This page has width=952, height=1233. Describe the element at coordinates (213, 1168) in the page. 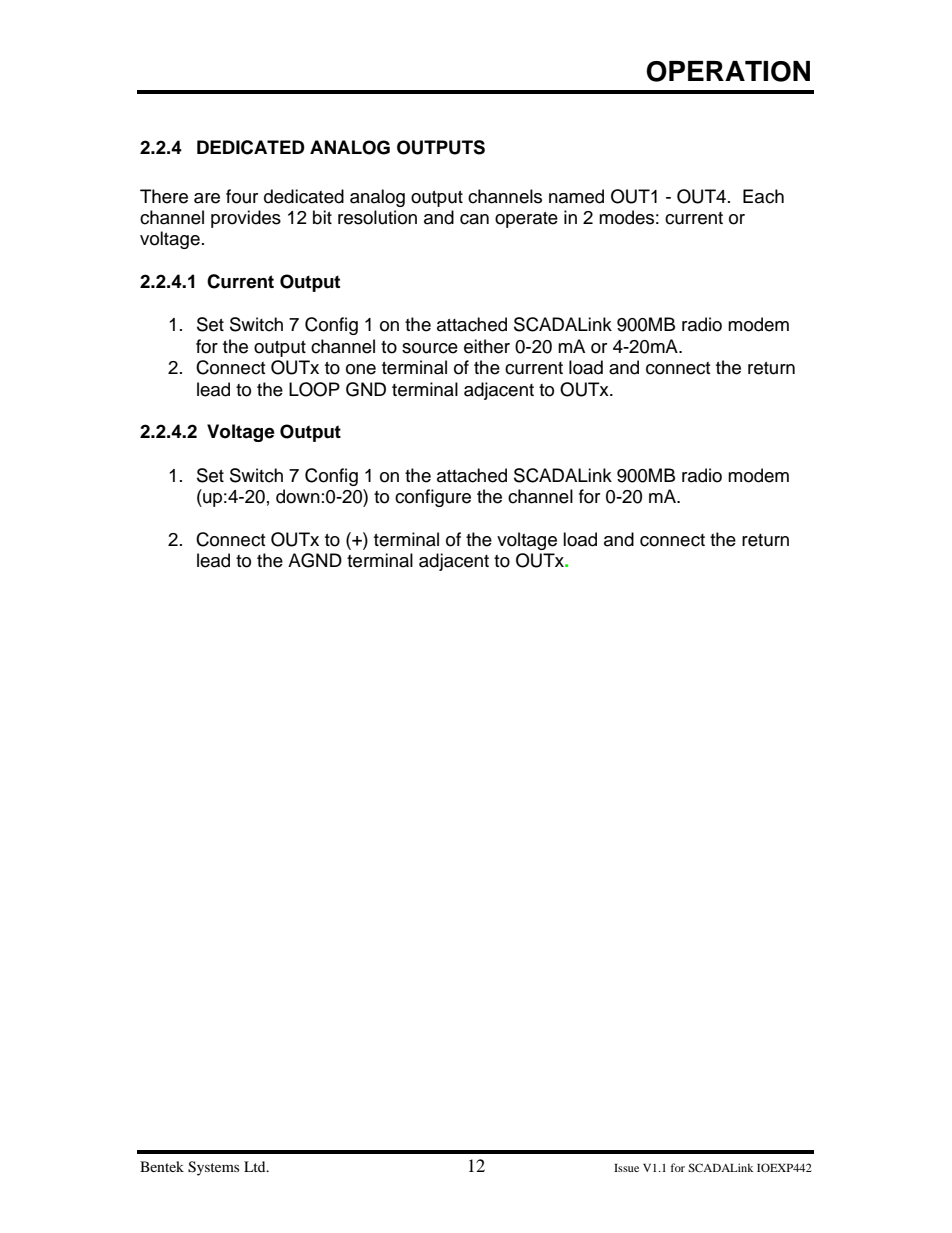

I see `Systems` at that location.
